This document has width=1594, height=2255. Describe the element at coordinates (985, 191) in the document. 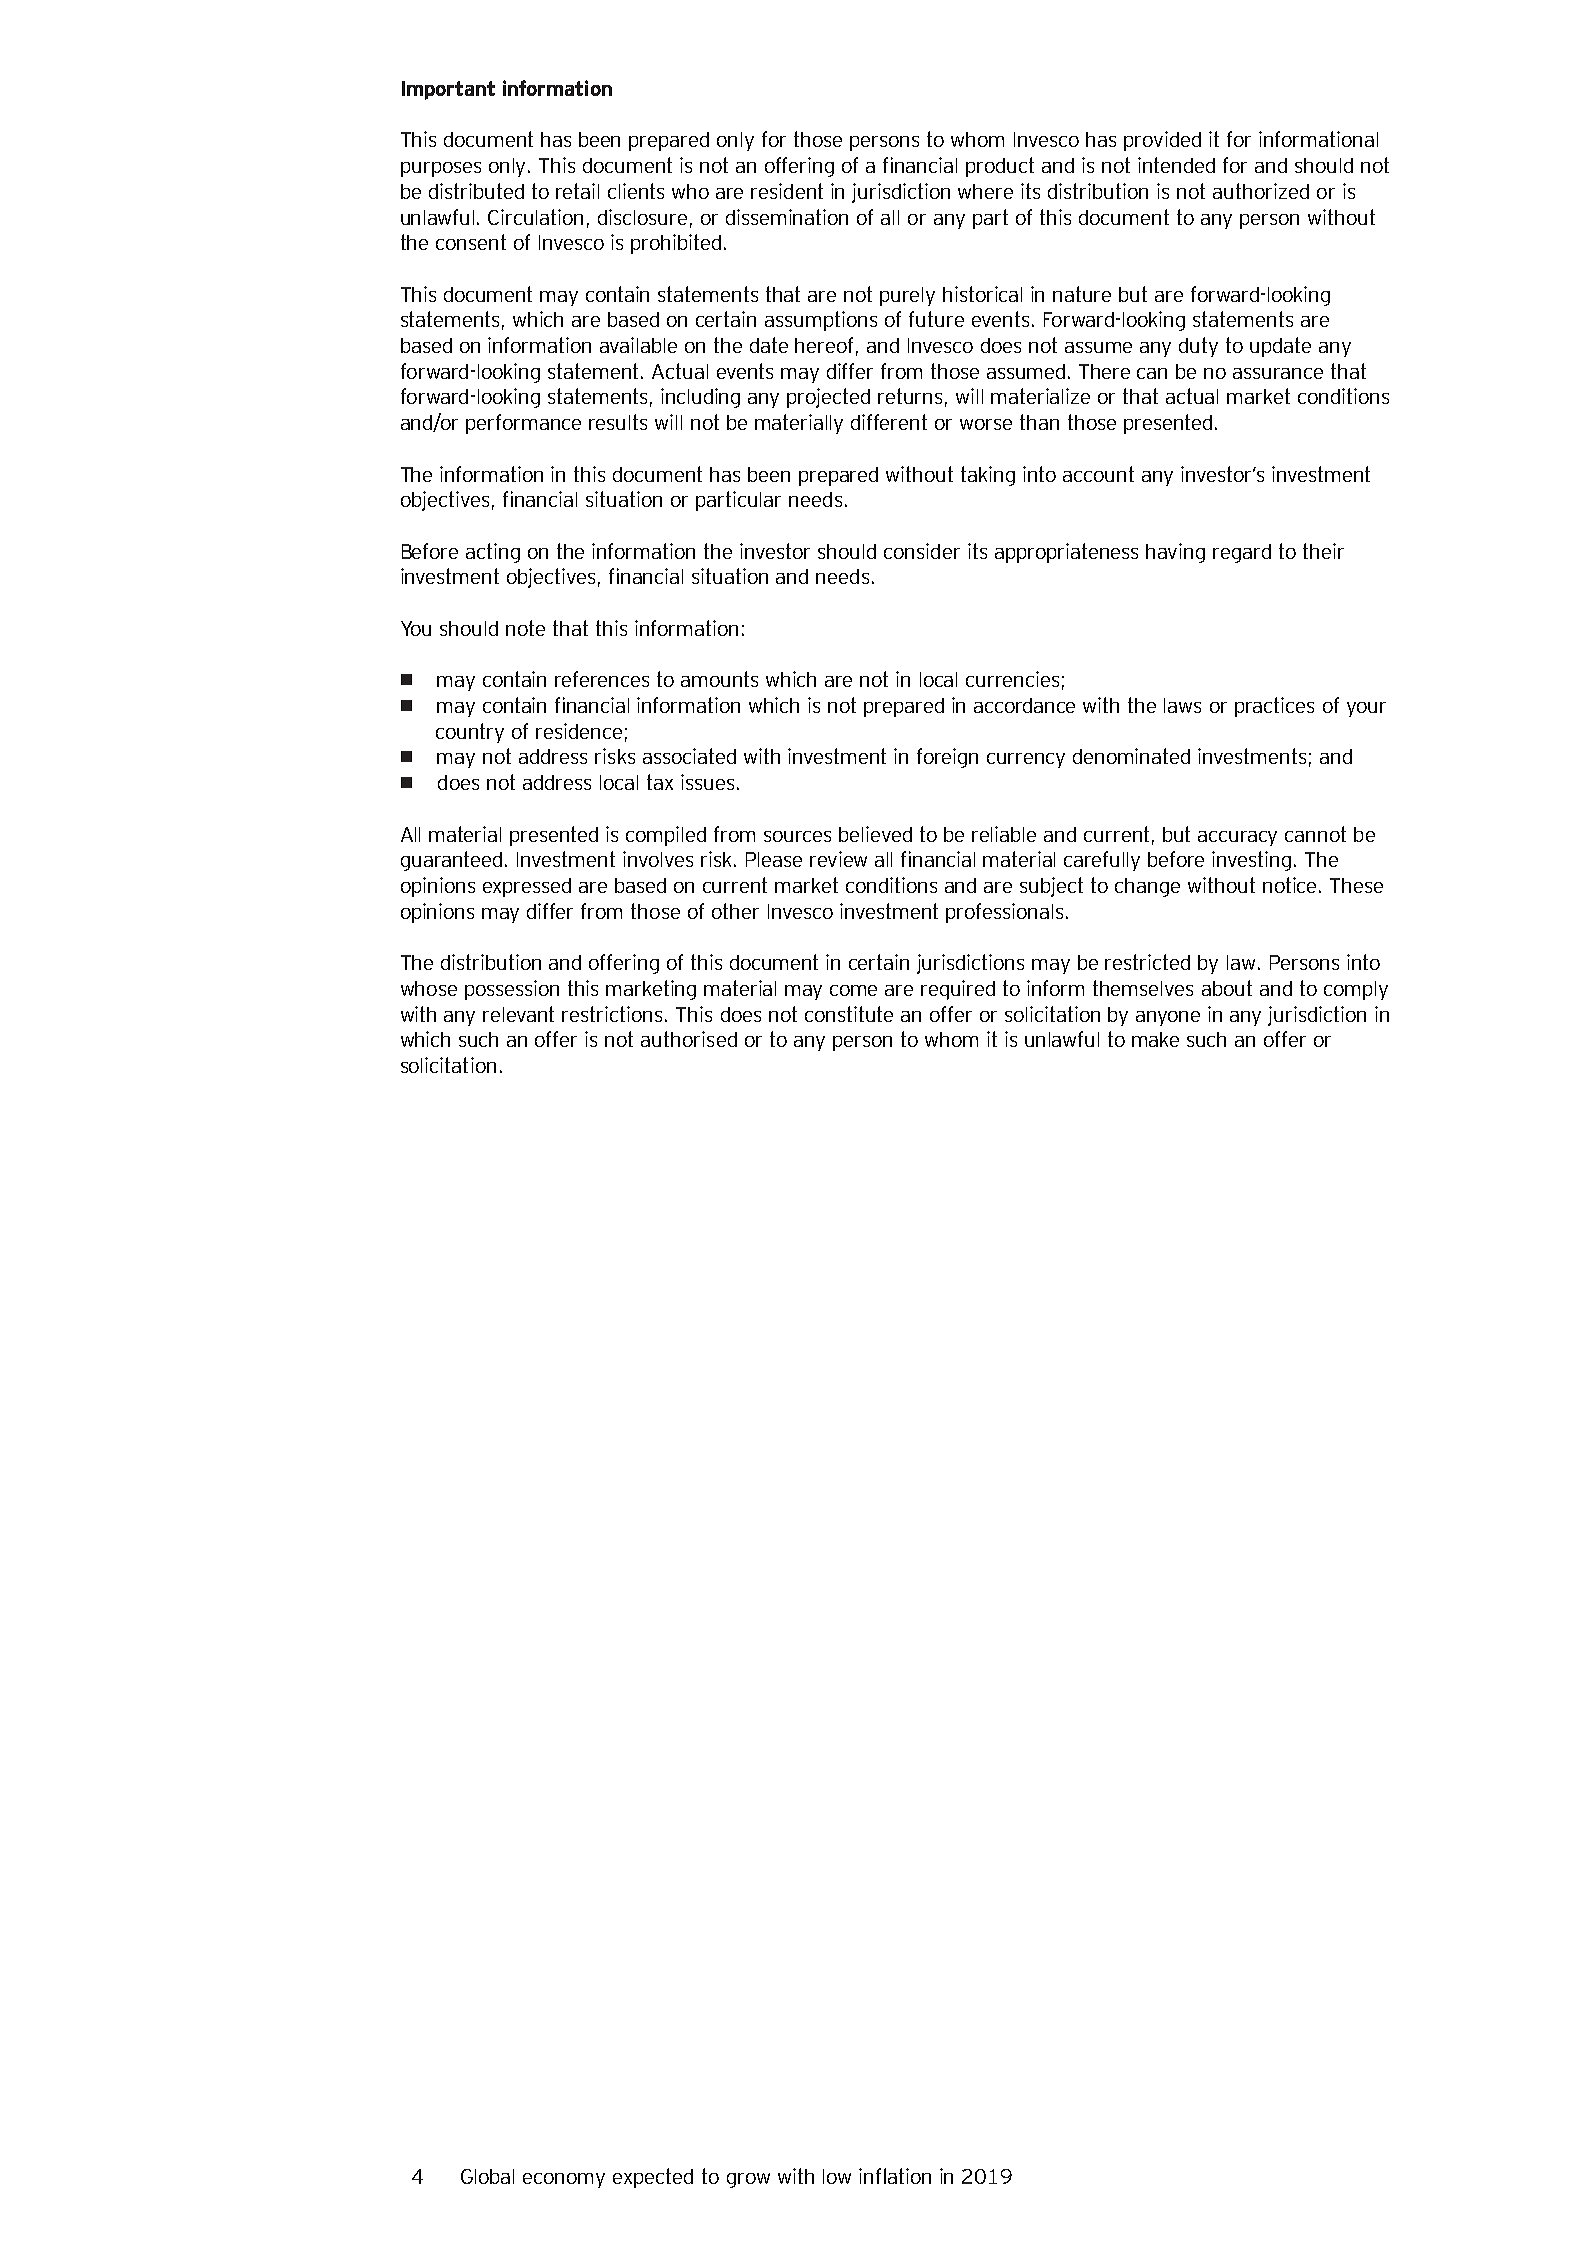

I see `where` at that location.
